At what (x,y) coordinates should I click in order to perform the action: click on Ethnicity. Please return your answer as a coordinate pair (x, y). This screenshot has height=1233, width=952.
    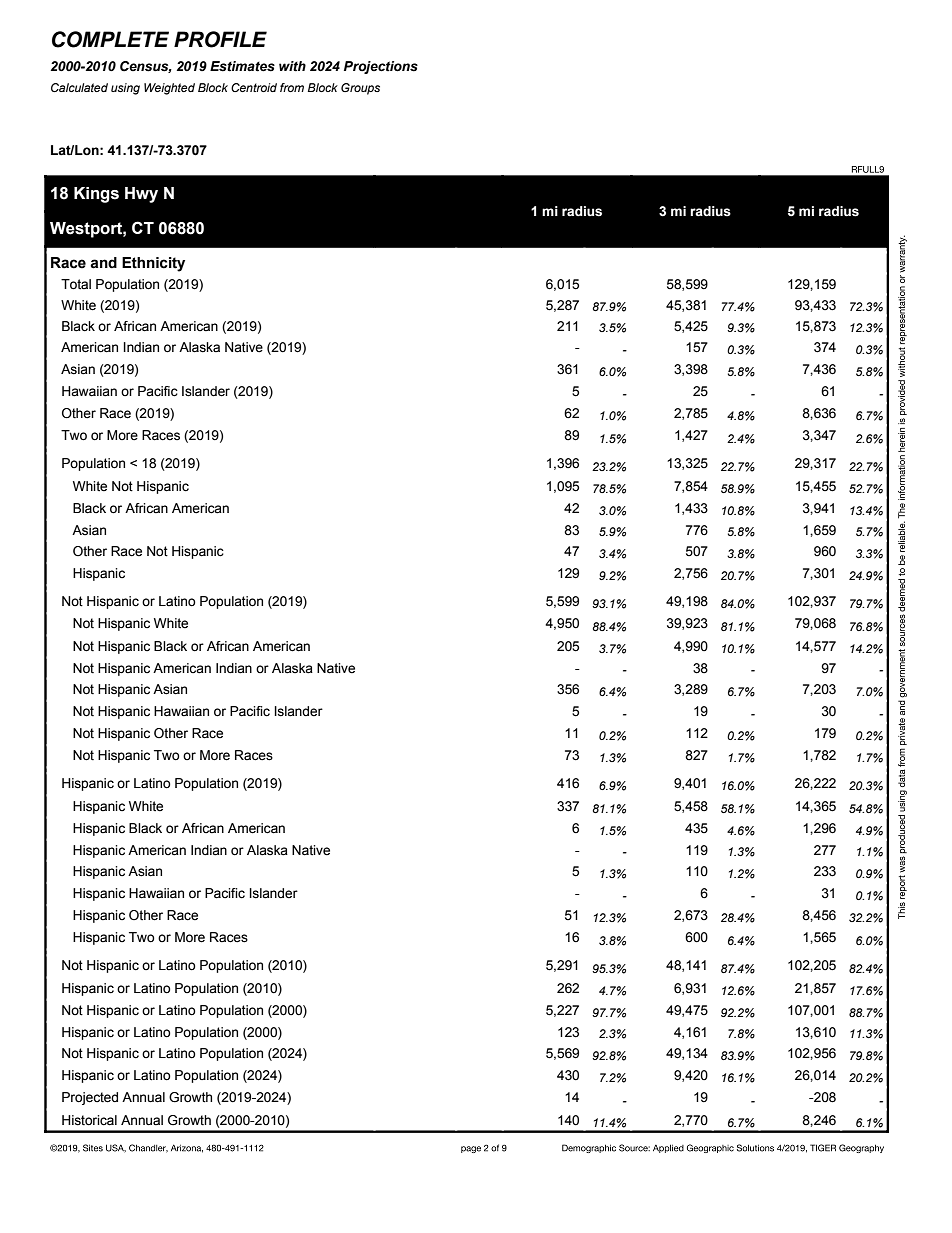
    Looking at the image, I should click on (153, 264).
